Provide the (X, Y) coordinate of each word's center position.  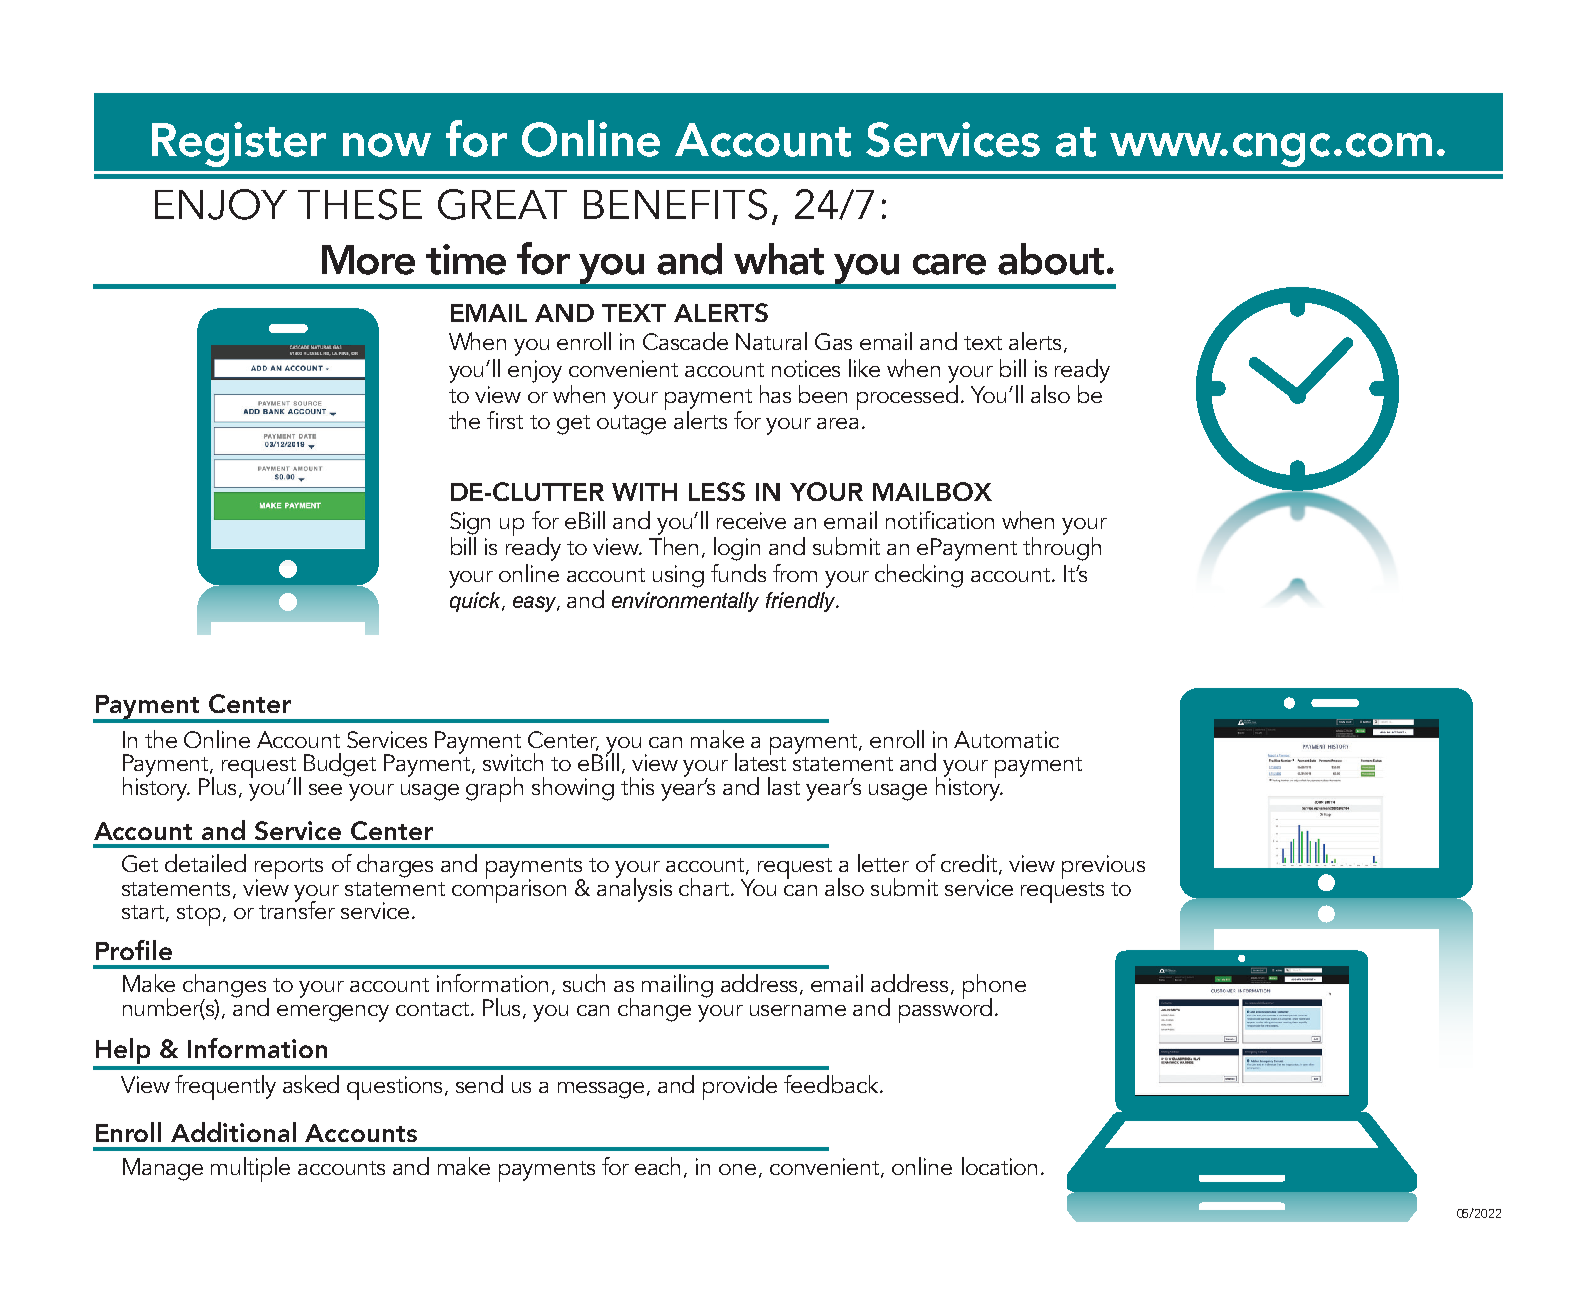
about (1051, 259)
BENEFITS (675, 204)
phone (994, 987)
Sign (470, 523)
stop (198, 915)
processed (907, 396)
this (637, 786)
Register (239, 144)
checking (919, 576)
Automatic (1006, 739)
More (368, 260)
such (584, 983)
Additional (233, 1132)
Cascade (685, 341)
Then (673, 546)
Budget (340, 765)
